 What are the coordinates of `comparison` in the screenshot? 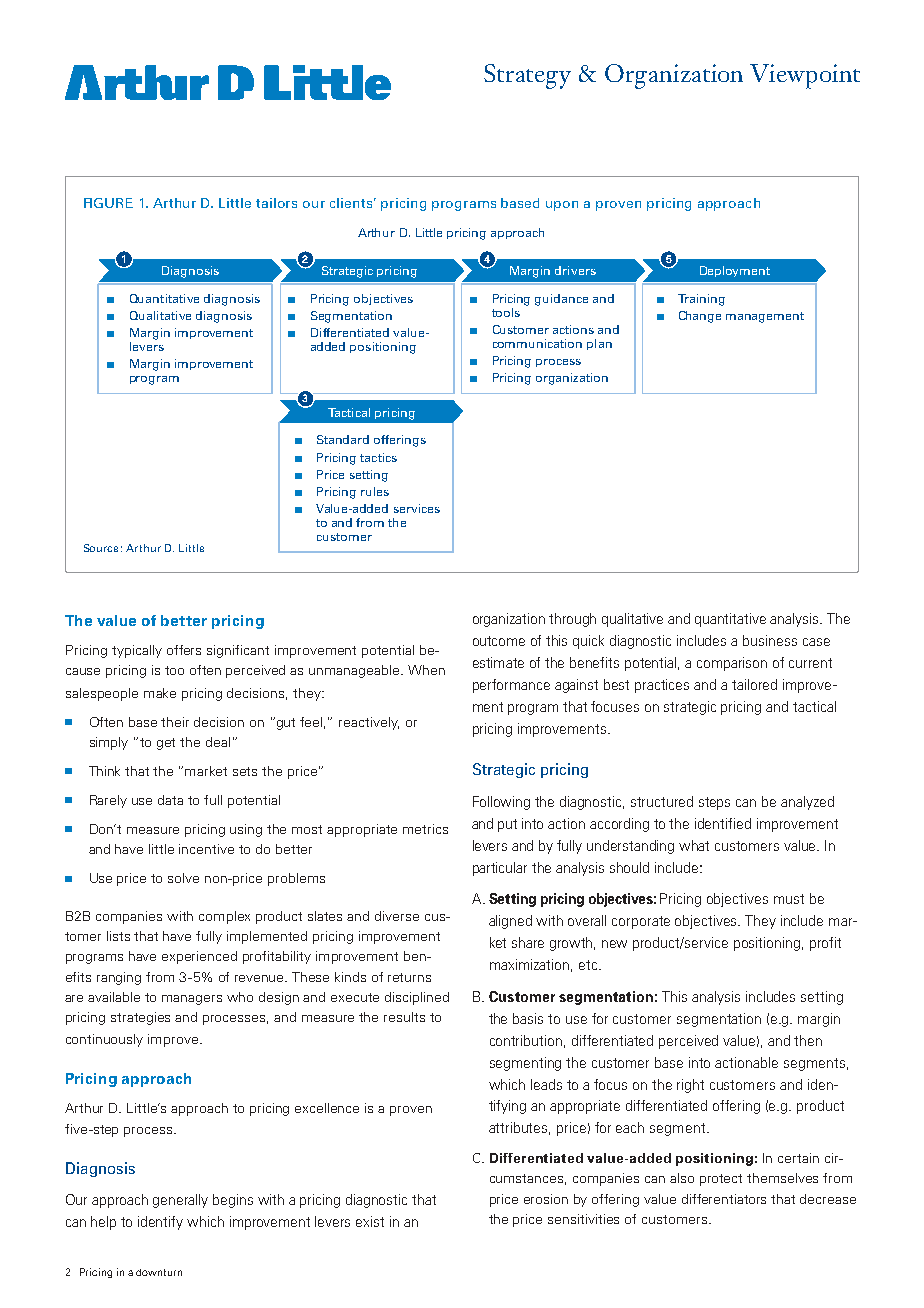 It's located at (732, 664).
